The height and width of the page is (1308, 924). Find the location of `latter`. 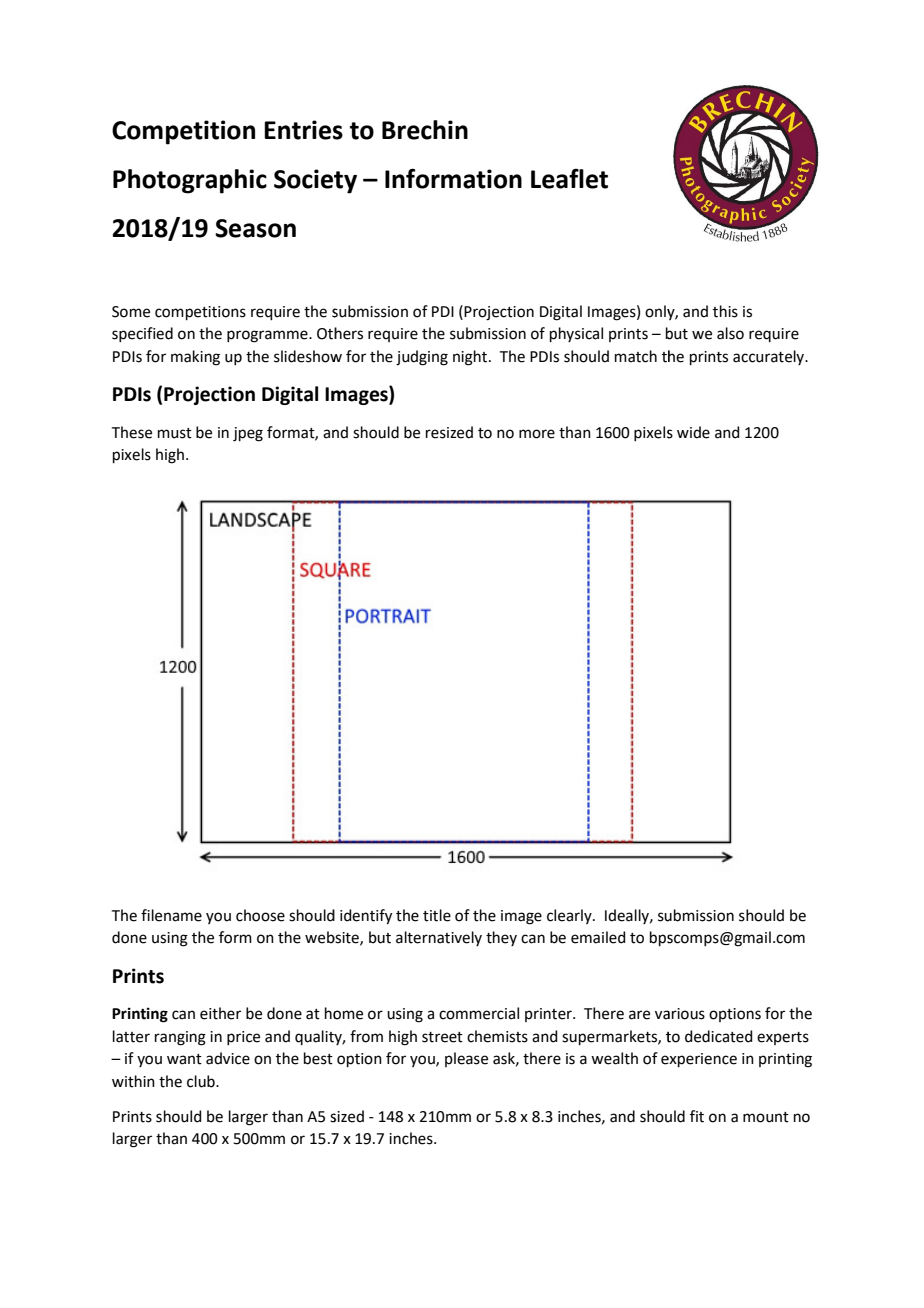

latter is located at coordinates (131, 1036).
